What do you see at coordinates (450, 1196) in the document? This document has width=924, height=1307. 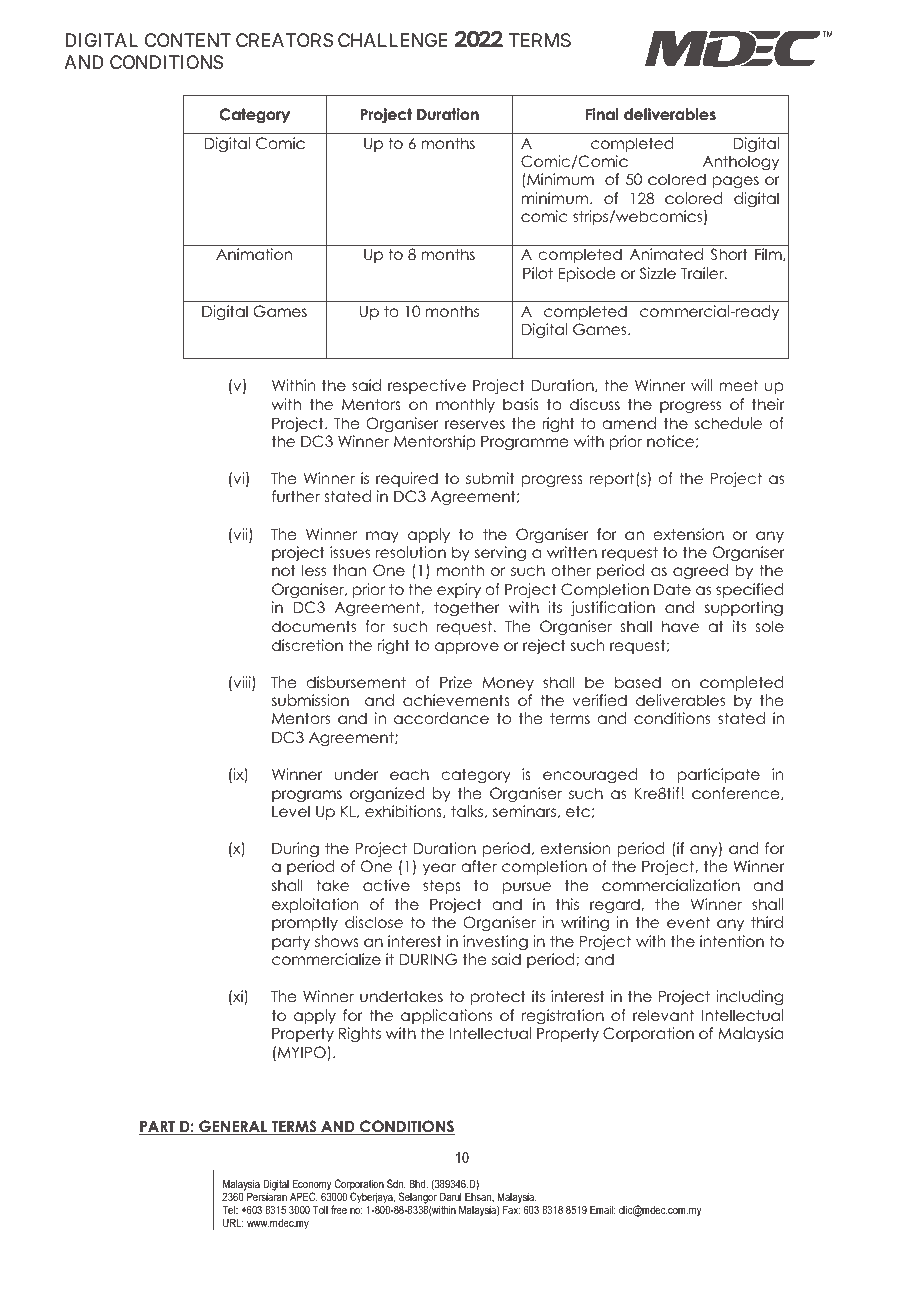 I see `Darul` at bounding box center [450, 1196].
